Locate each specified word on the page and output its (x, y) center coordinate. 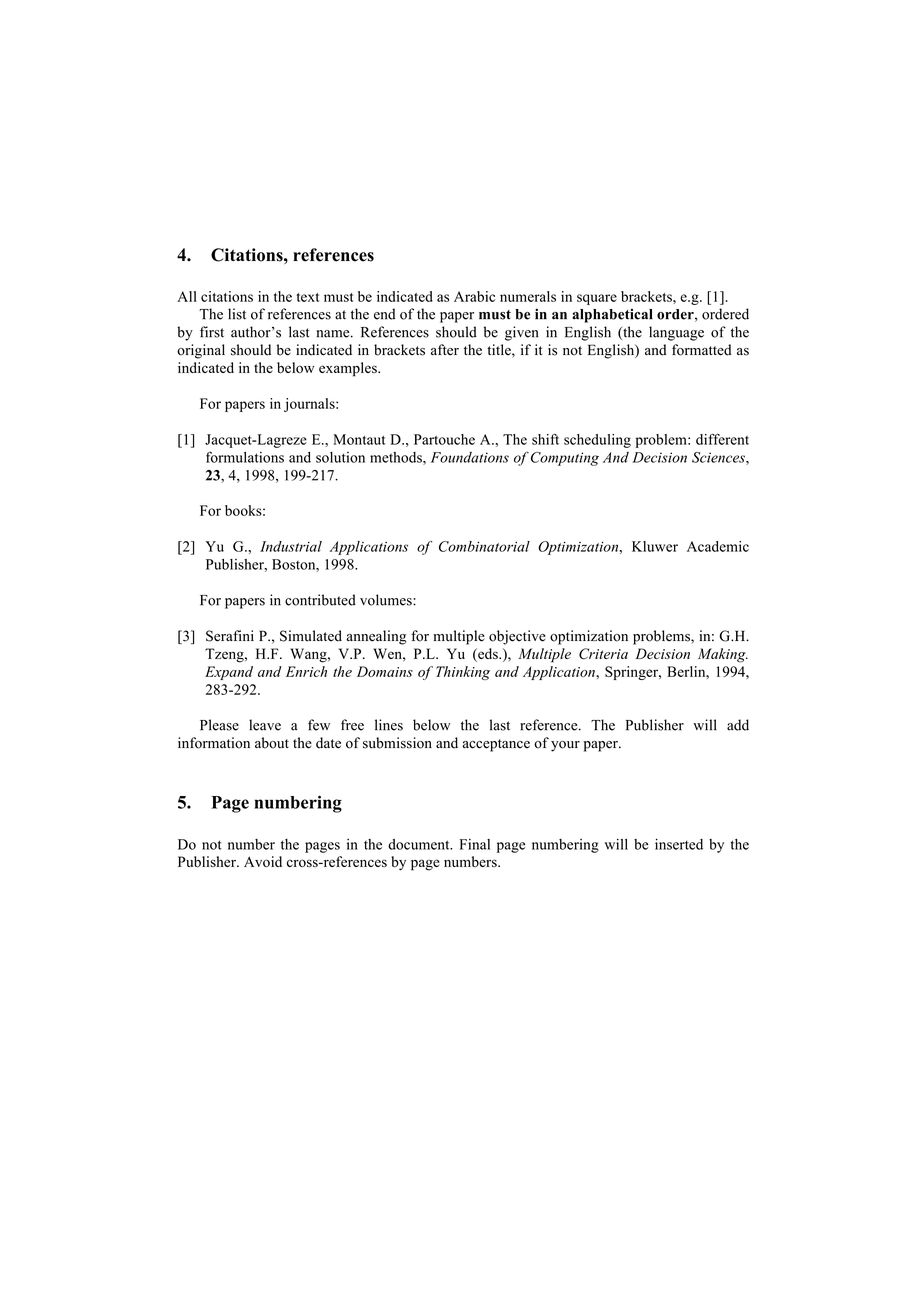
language (676, 333)
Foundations (470, 457)
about (272, 743)
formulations (245, 457)
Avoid (263, 861)
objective (517, 637)
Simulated (311, 636)
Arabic (474, 296)
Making (723, 655)
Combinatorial (484, 546)
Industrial (291, 546)
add (738, 725)
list (237, 314)
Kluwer (655, 546)
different (722, 439)
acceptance (496, 745)
